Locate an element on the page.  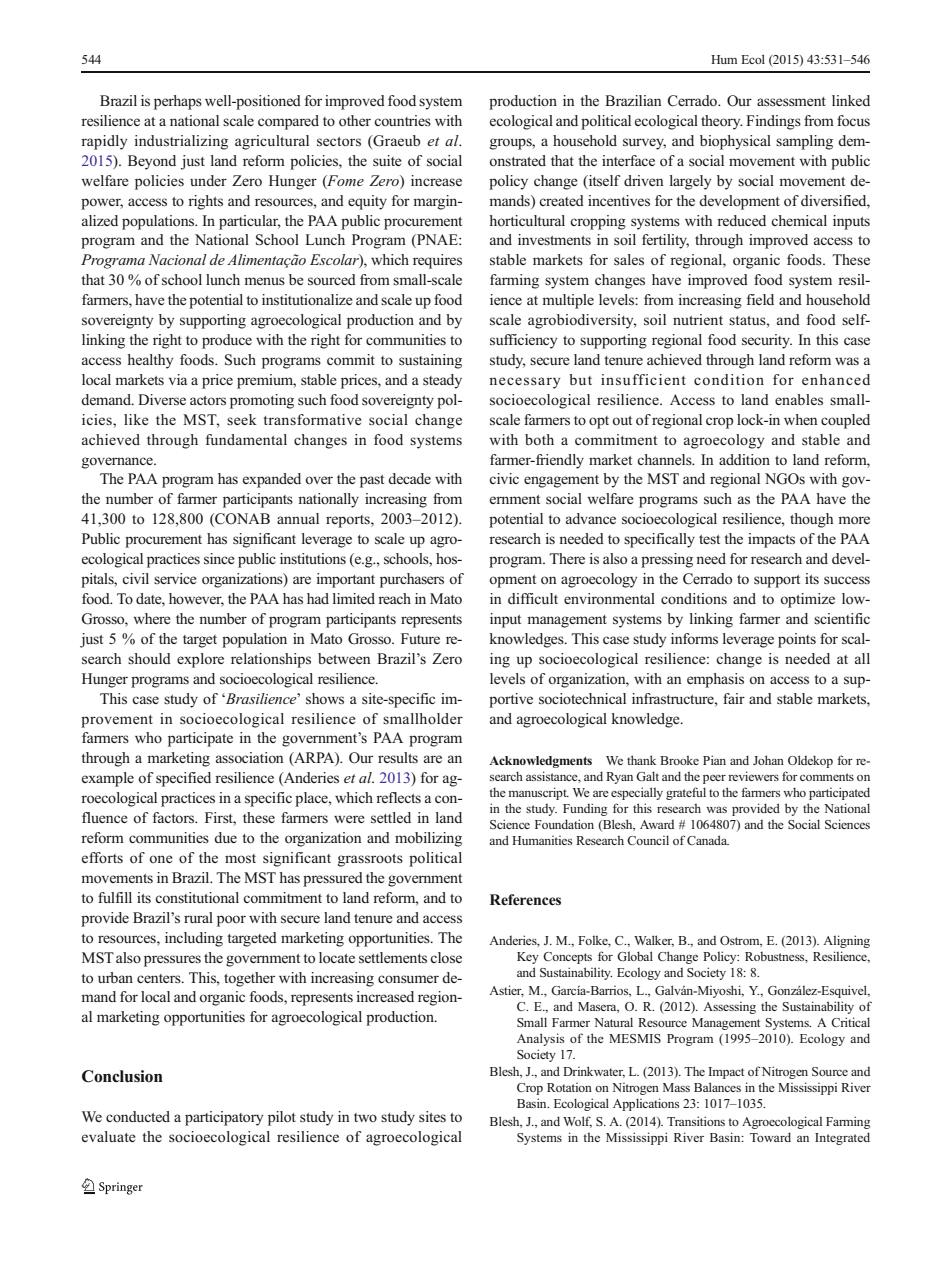
most is located at coordinates (240, 859).
